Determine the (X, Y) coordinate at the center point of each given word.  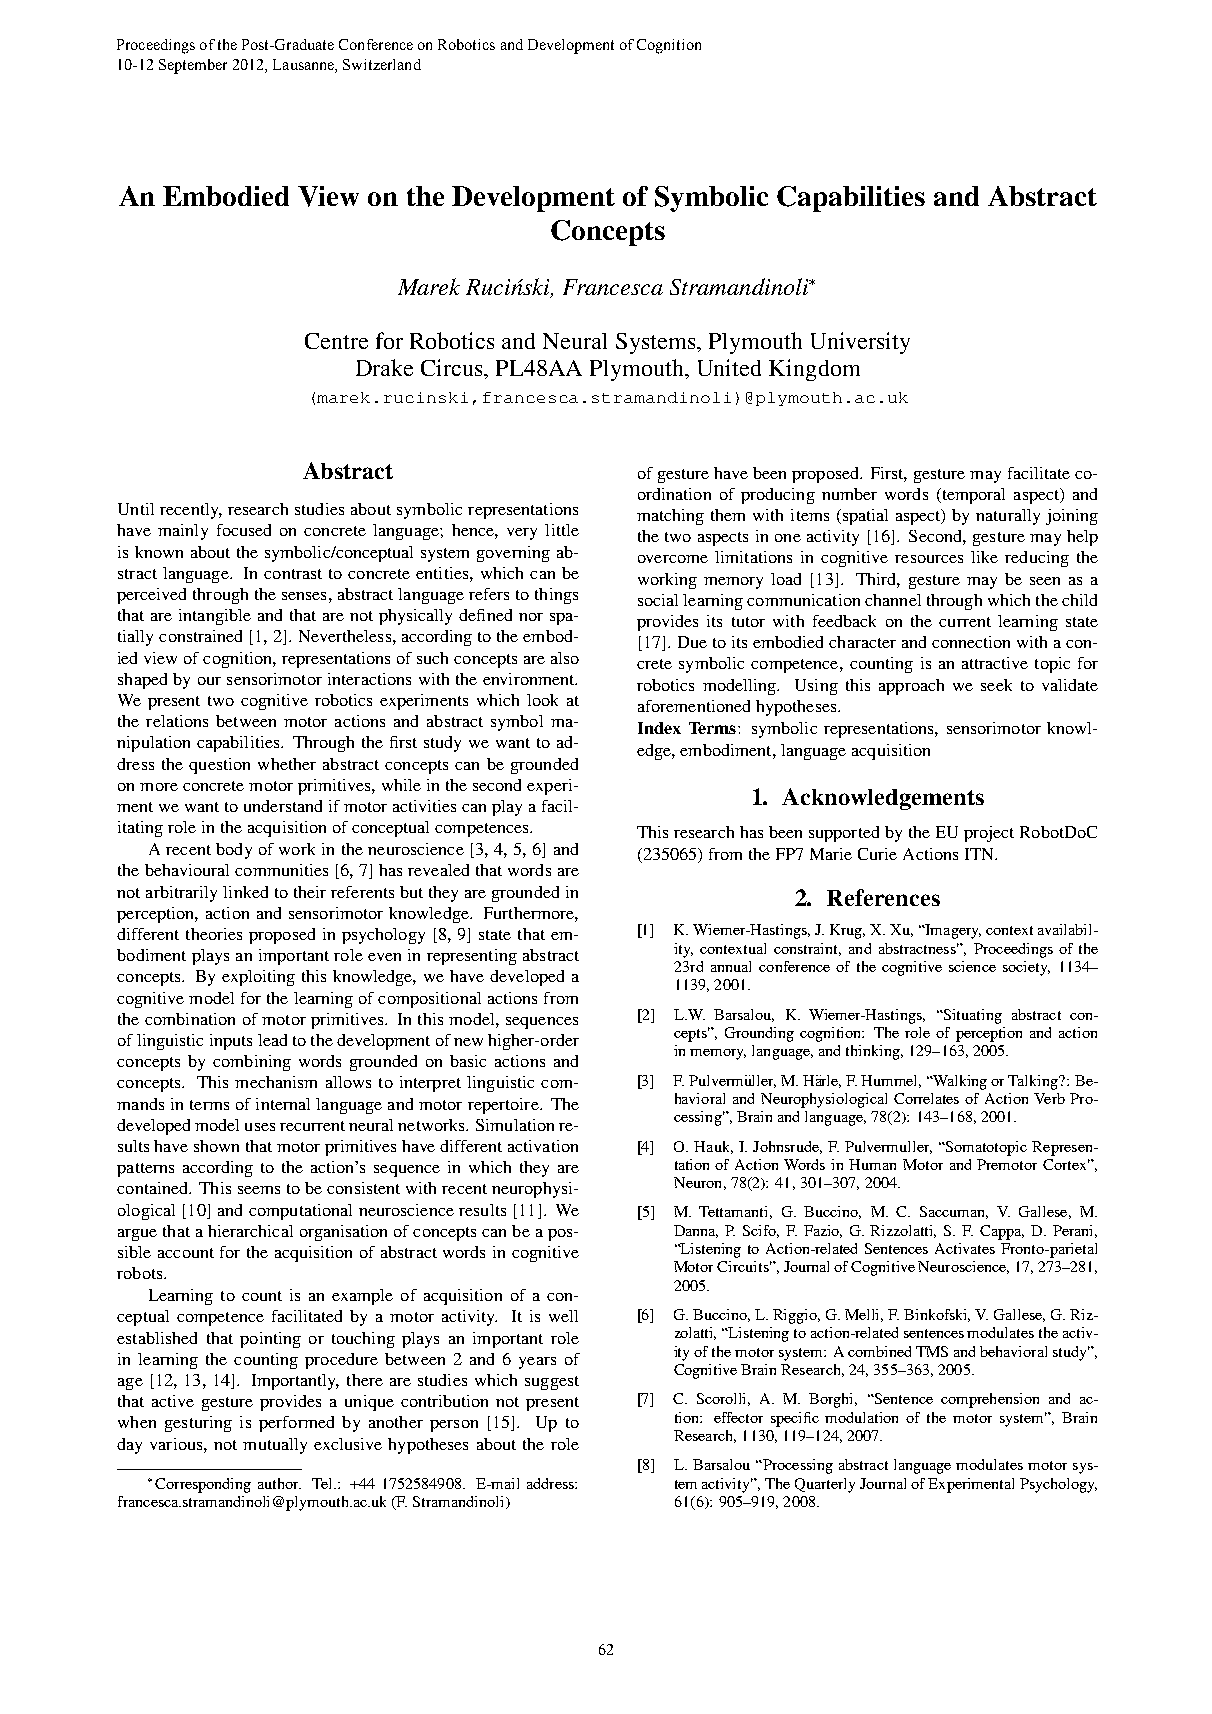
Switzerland (382, 64)
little (562, 530)
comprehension (990, 1400)
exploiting (258, 978)
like (984, 557)
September (193, 66)
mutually (275, 1446)
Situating (972, 1016)
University (860, 343)
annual (731, 966)
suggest (552, 1383)
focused (244, 530)
